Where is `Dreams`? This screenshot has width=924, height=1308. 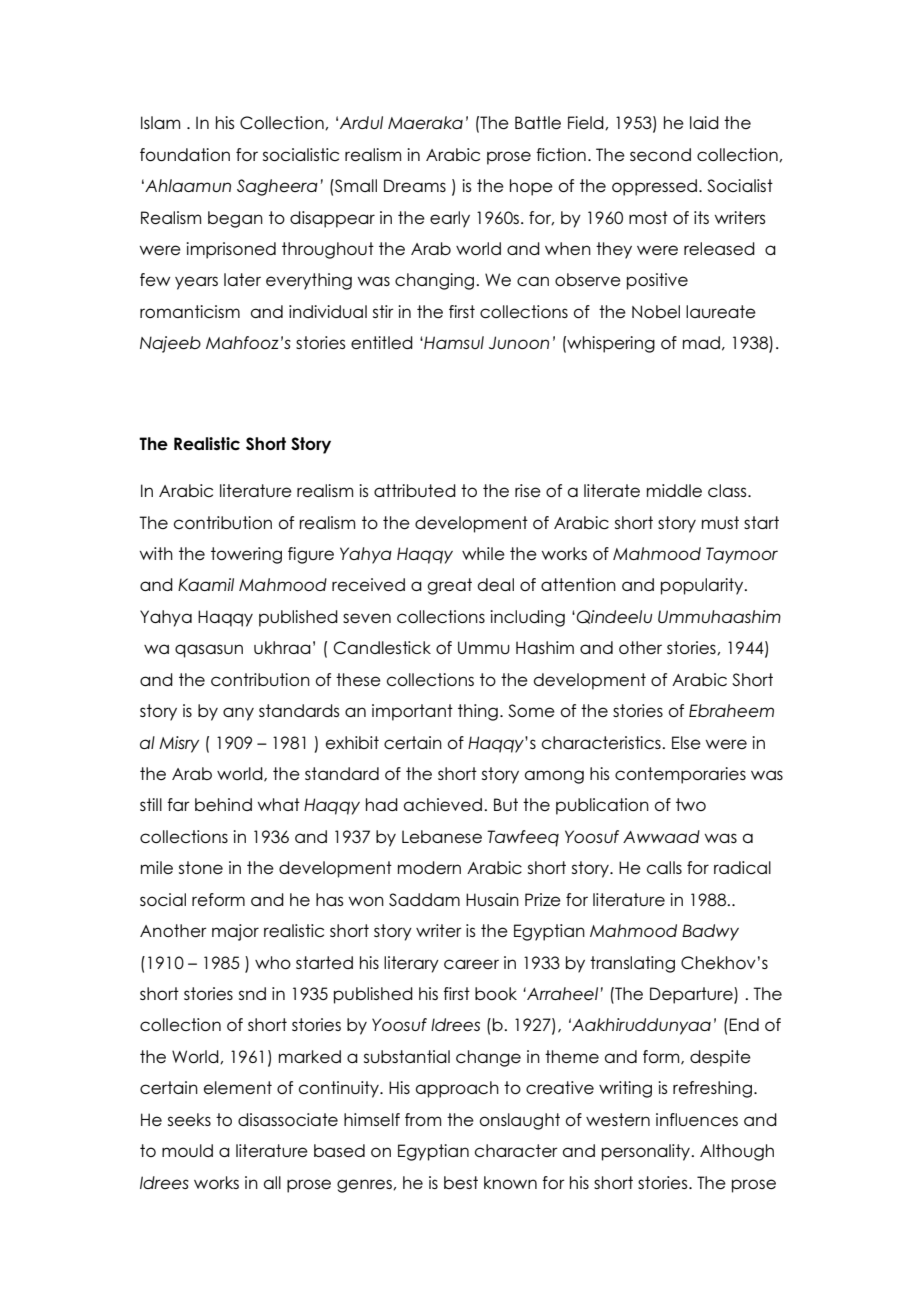 Dreams is located at coordinates (415, 185).
